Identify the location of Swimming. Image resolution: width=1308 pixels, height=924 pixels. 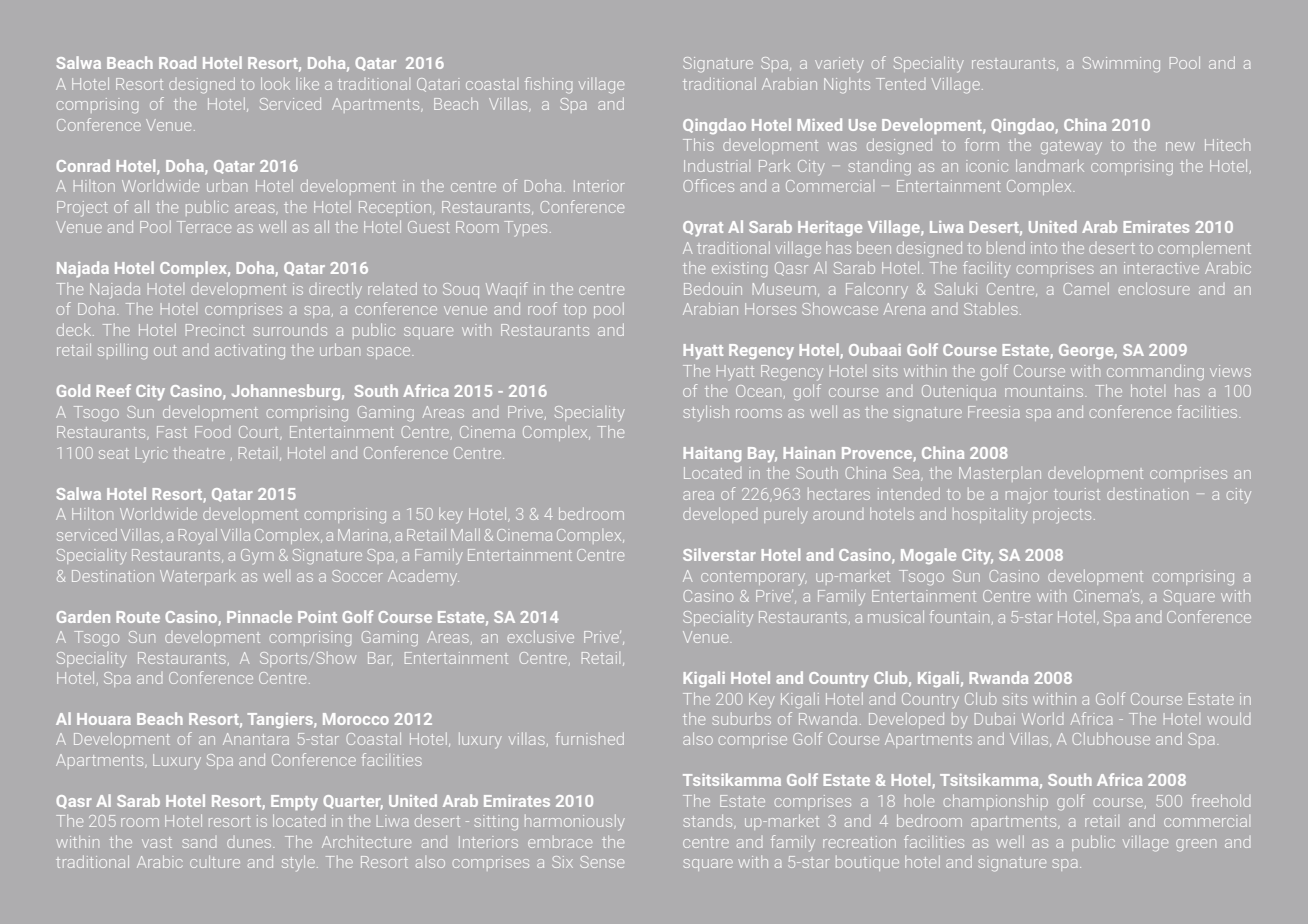
(1121, 64).
